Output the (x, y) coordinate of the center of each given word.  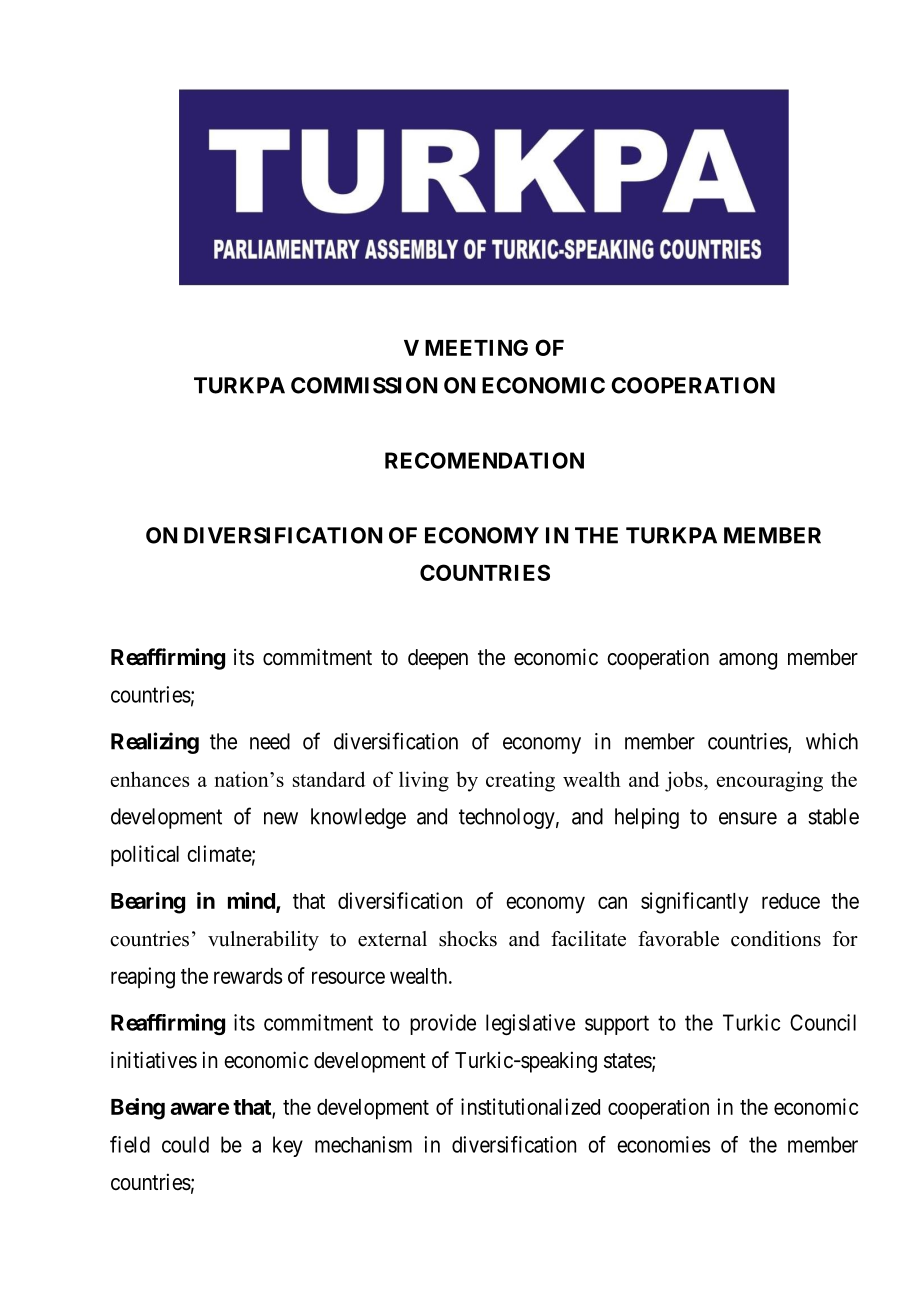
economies (663, 1144)
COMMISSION (364, 385)
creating (520, 781)
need (270, 741)
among (748, 661)
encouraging (770, 781)
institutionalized (530, 1106)
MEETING (476, 347)
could (185, 1144)
